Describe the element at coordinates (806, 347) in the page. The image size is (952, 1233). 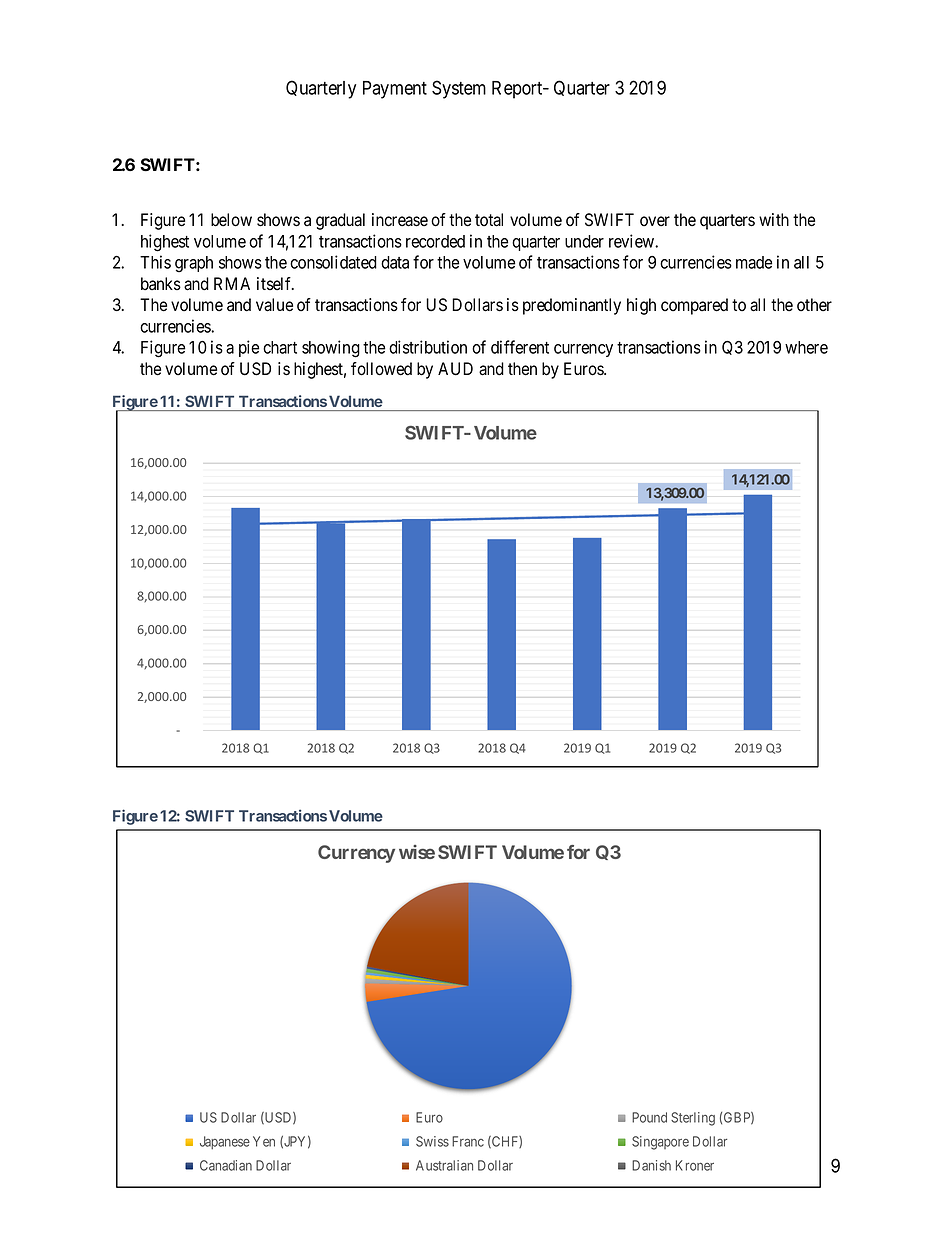
I see `where` at that location.
